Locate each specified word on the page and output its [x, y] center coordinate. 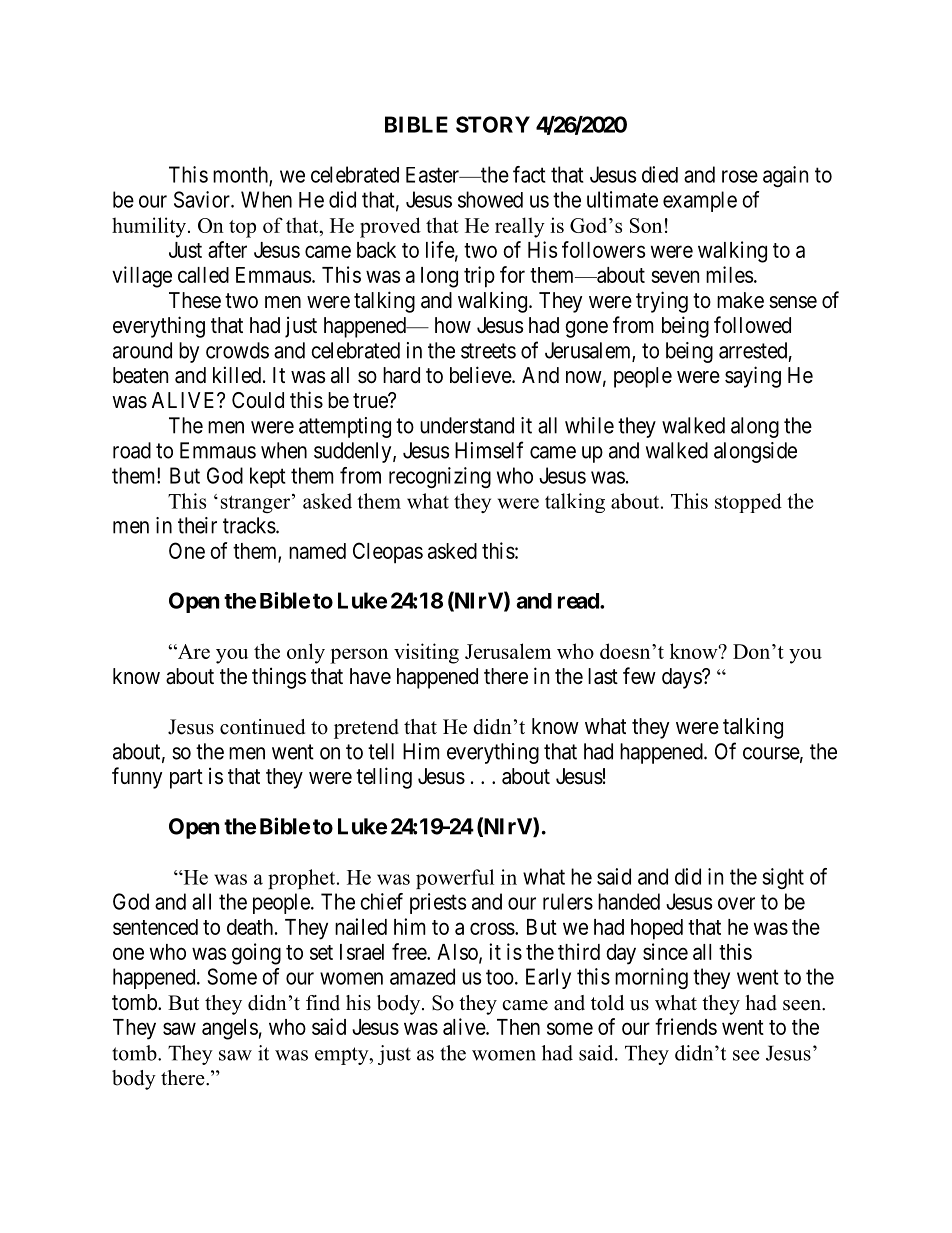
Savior [203, 199]
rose [740, 176]
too [500, 977]
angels [230, 1029]
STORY [493, 124]
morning [651, 978]
